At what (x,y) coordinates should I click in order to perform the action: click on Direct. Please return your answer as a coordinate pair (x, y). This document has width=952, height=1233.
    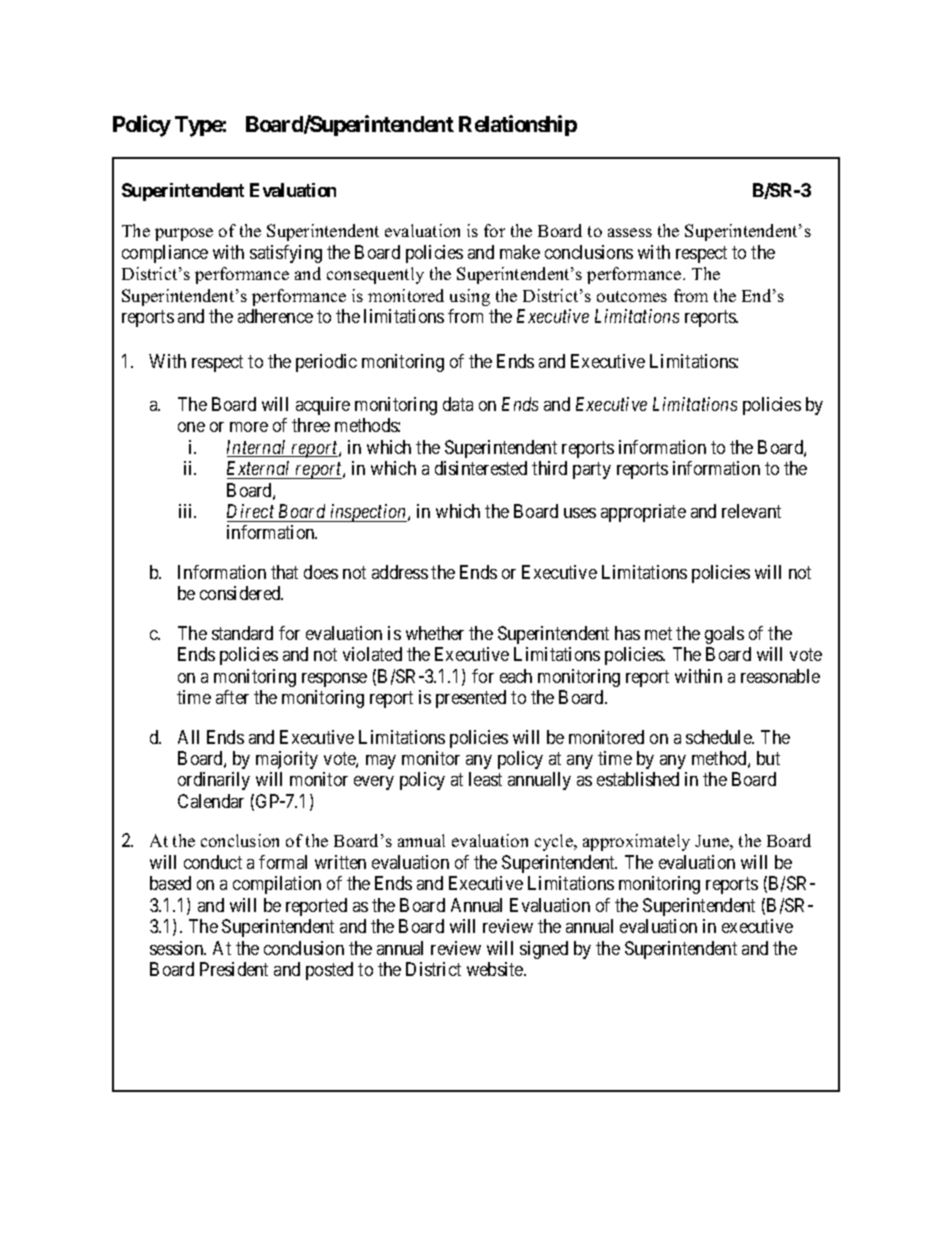
    Looking at the image, I should click on (250, 511).
